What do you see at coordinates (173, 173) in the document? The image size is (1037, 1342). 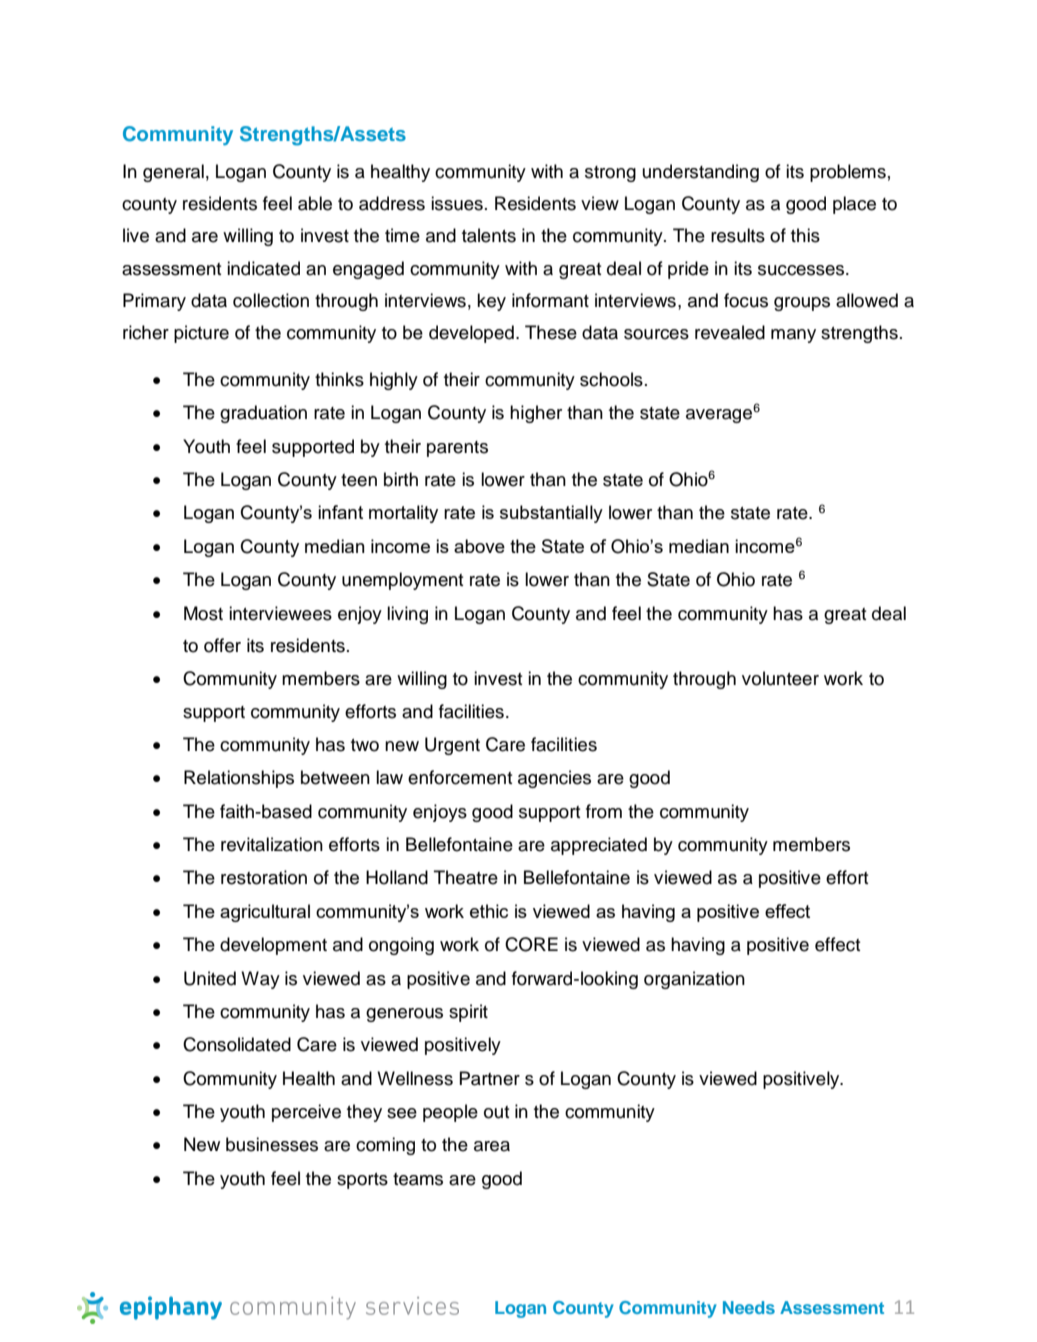 I see `general` at bounding box center [173, 173].
